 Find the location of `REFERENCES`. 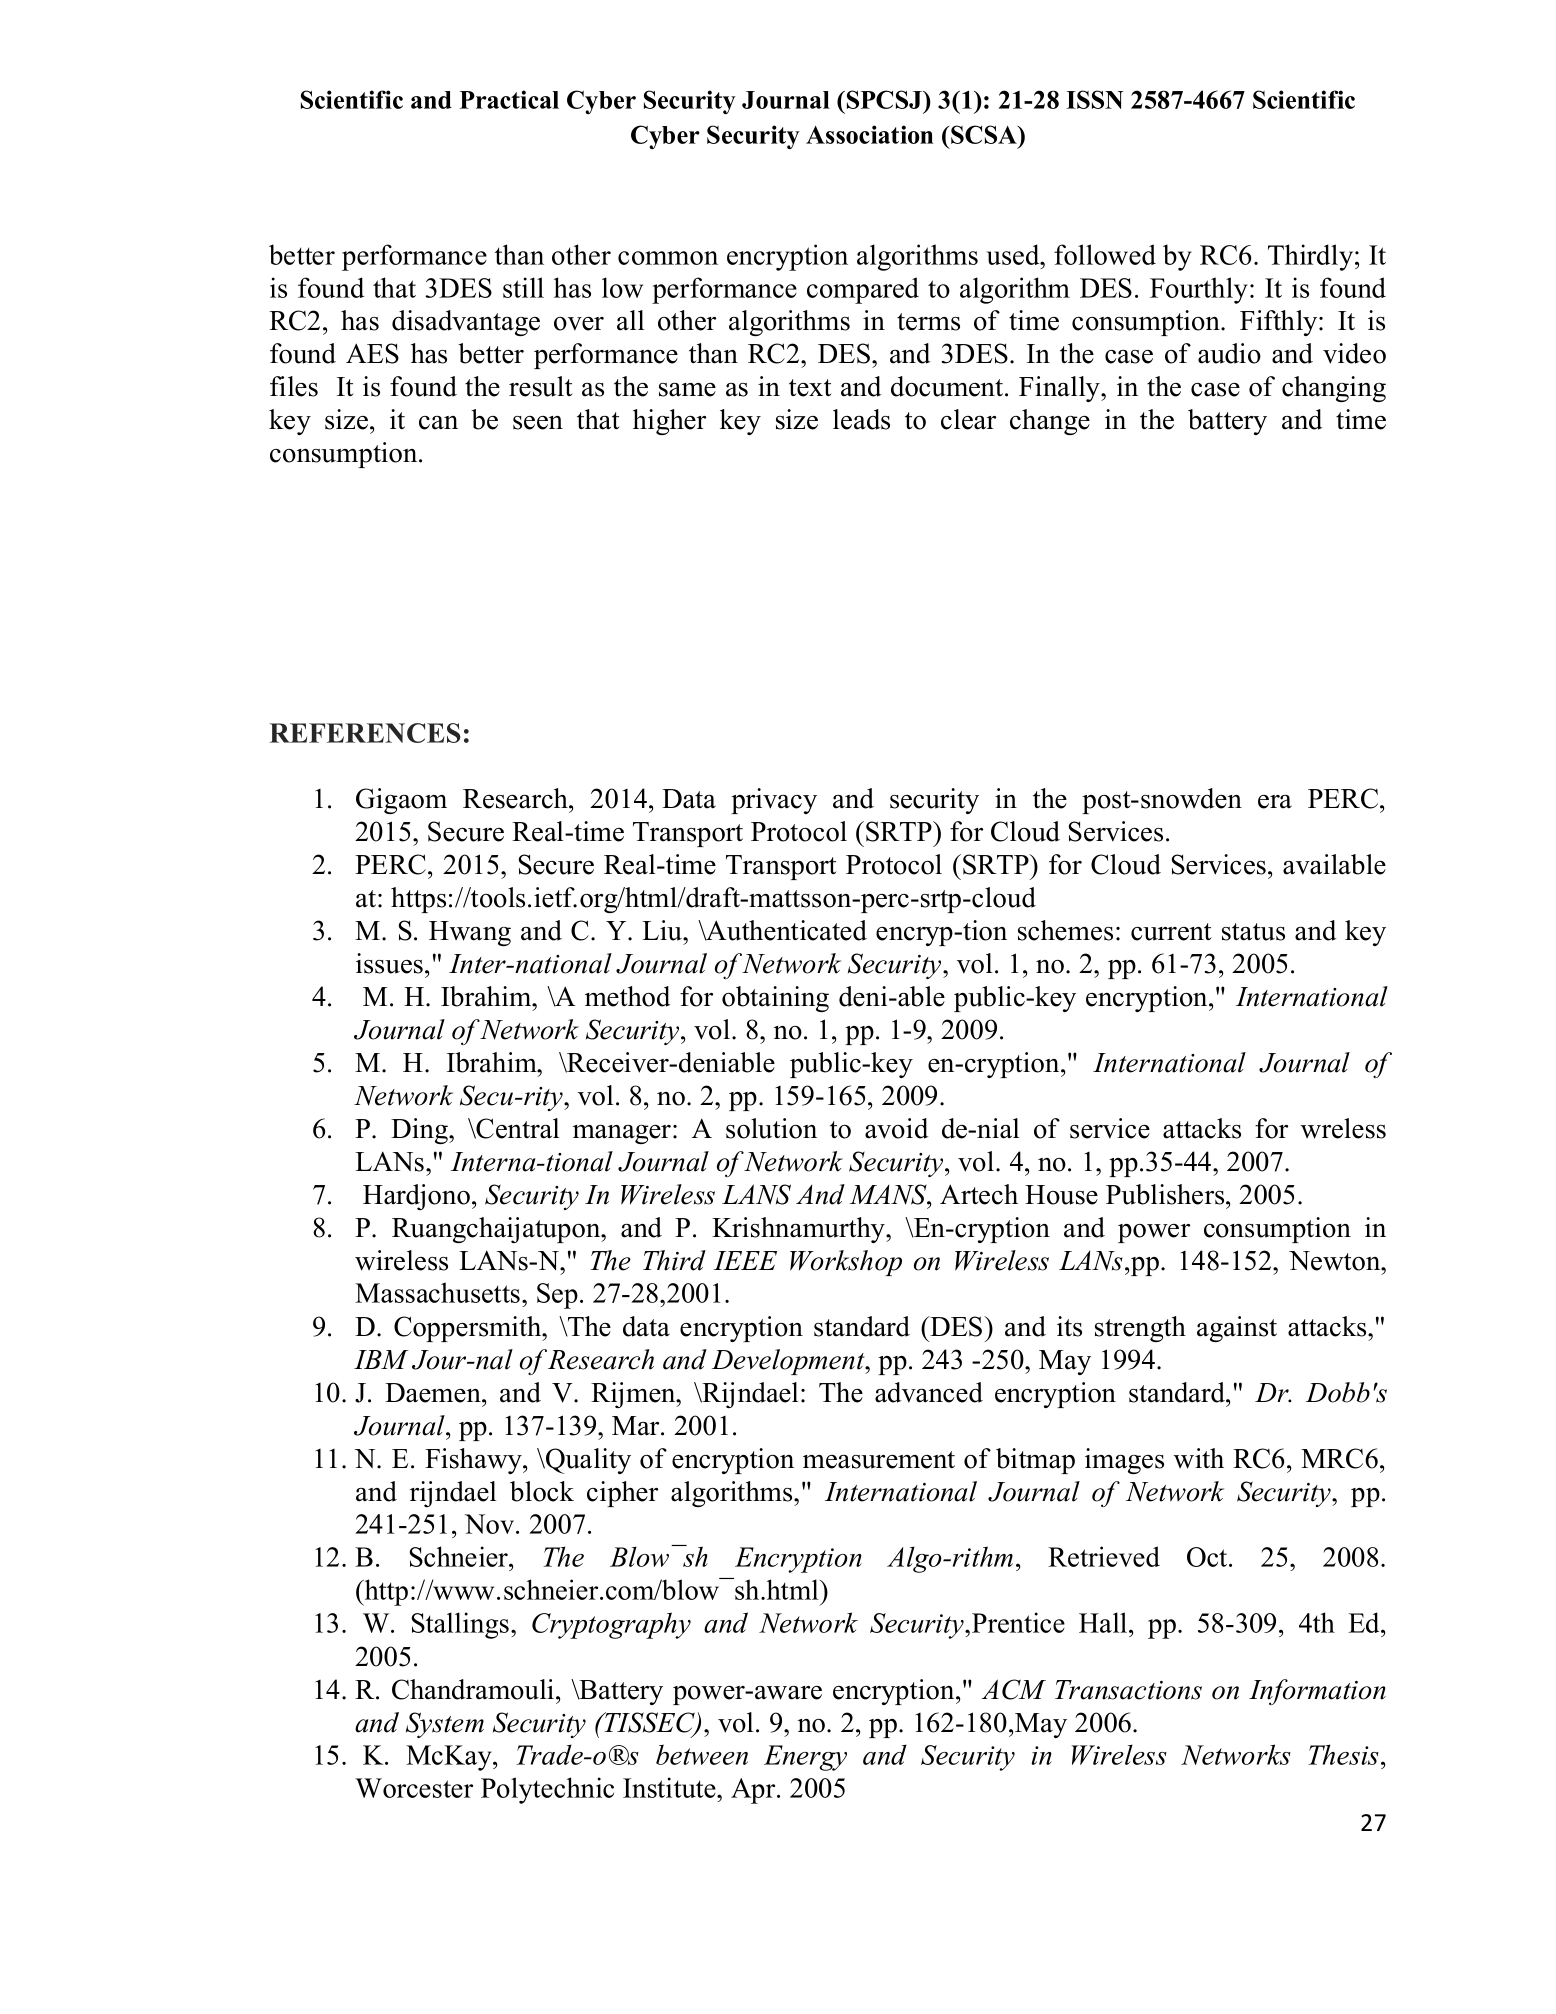

REFERENCES is located at coordinates (365, 733).
